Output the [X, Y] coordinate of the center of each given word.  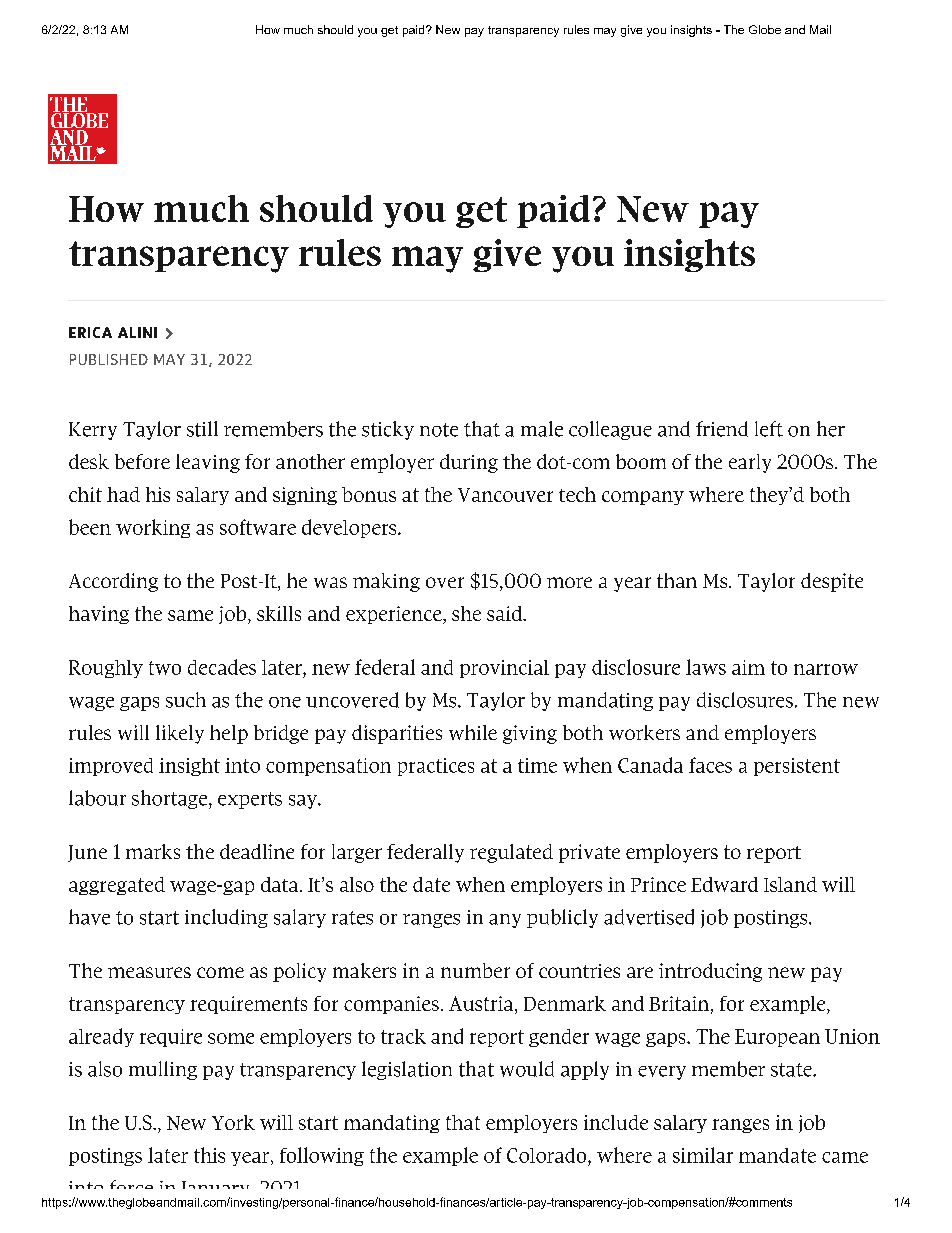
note [439, 430]
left [769, 429]
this [209, 1155]
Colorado [548, 1155]
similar [703, 1155]
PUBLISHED [109, 359]
